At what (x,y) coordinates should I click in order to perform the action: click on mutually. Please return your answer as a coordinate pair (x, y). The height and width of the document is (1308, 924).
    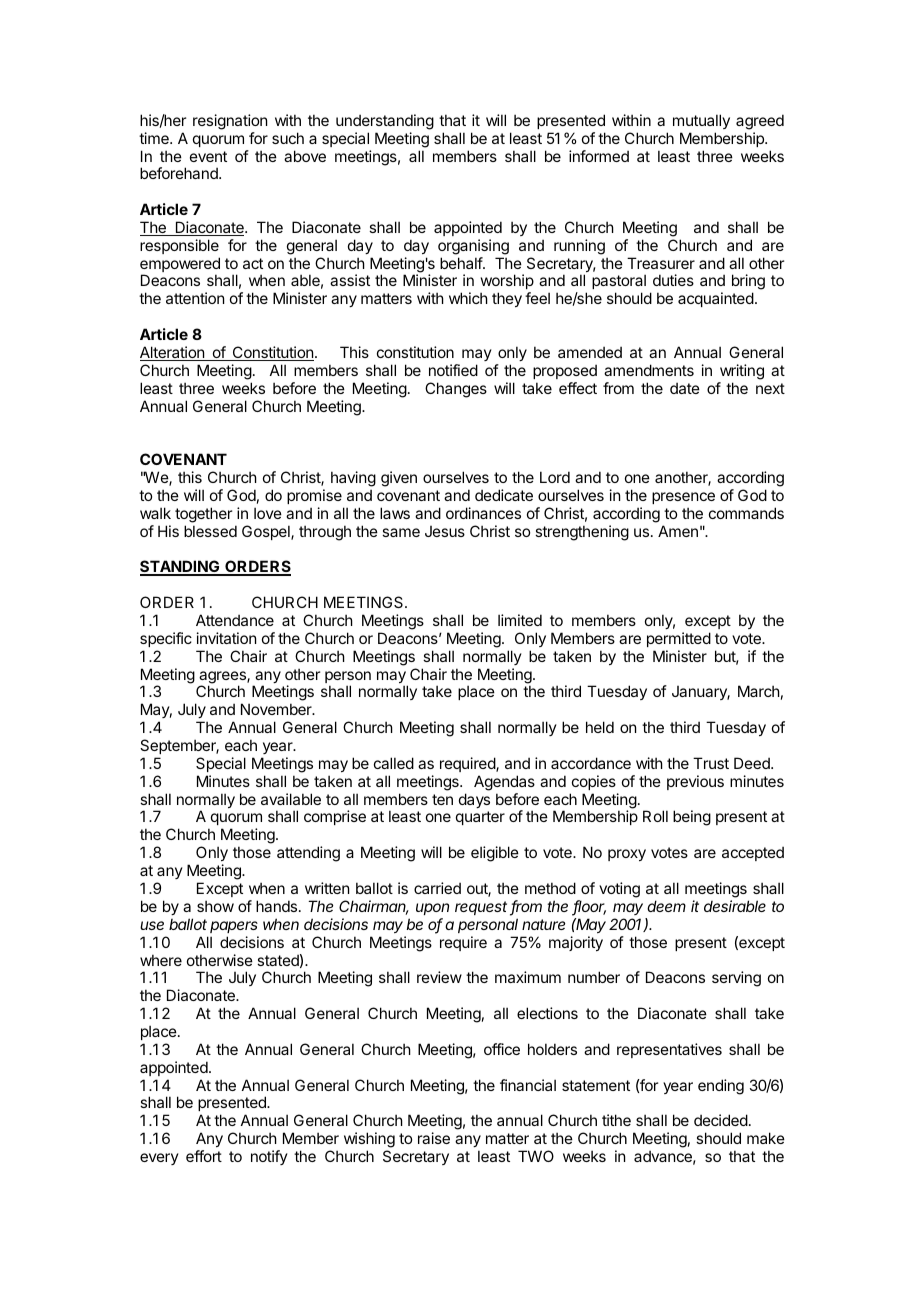
    Looking at the image, I should click on (701, 121).
